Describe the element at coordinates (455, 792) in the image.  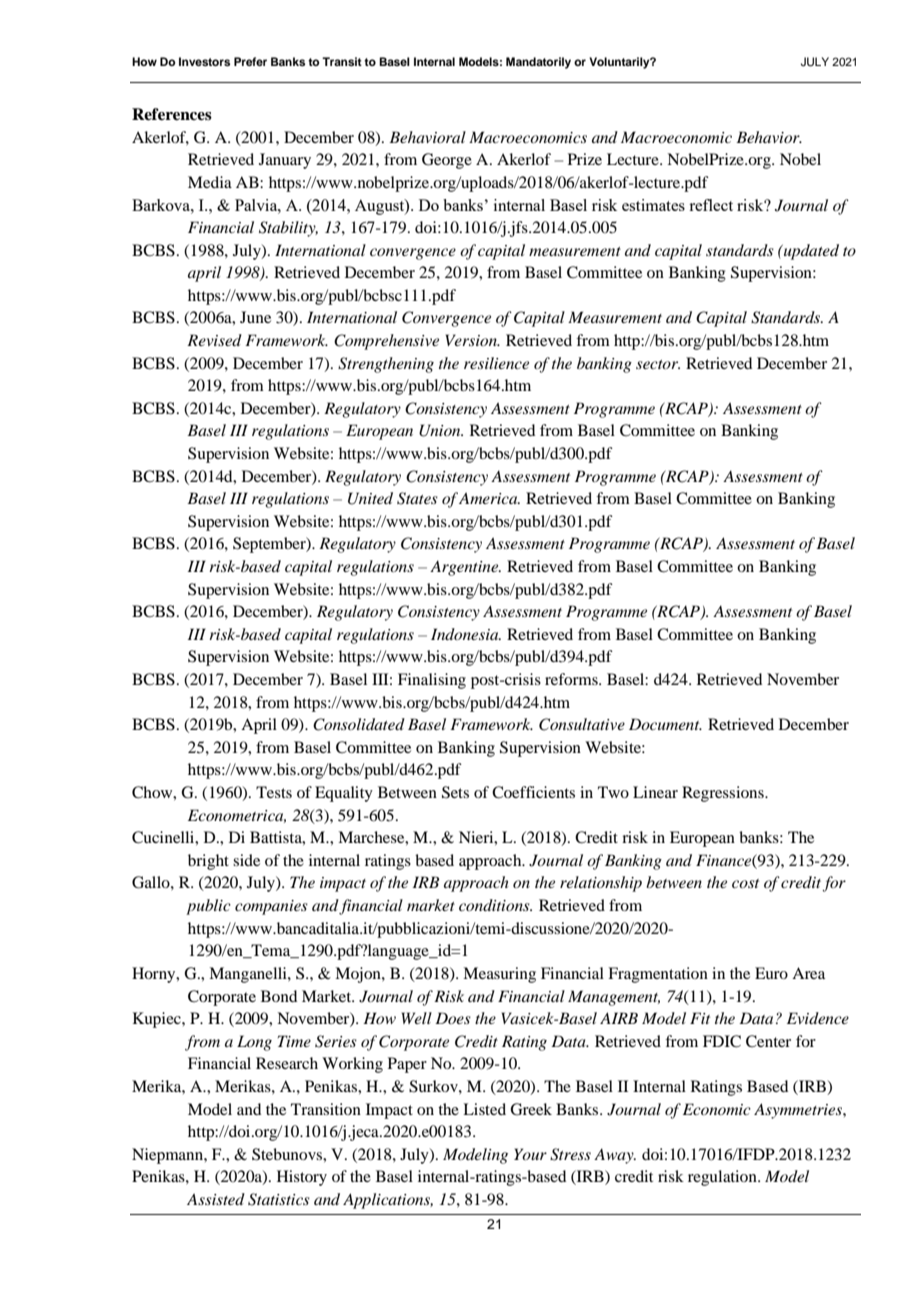
I see `Sets` at that location.
